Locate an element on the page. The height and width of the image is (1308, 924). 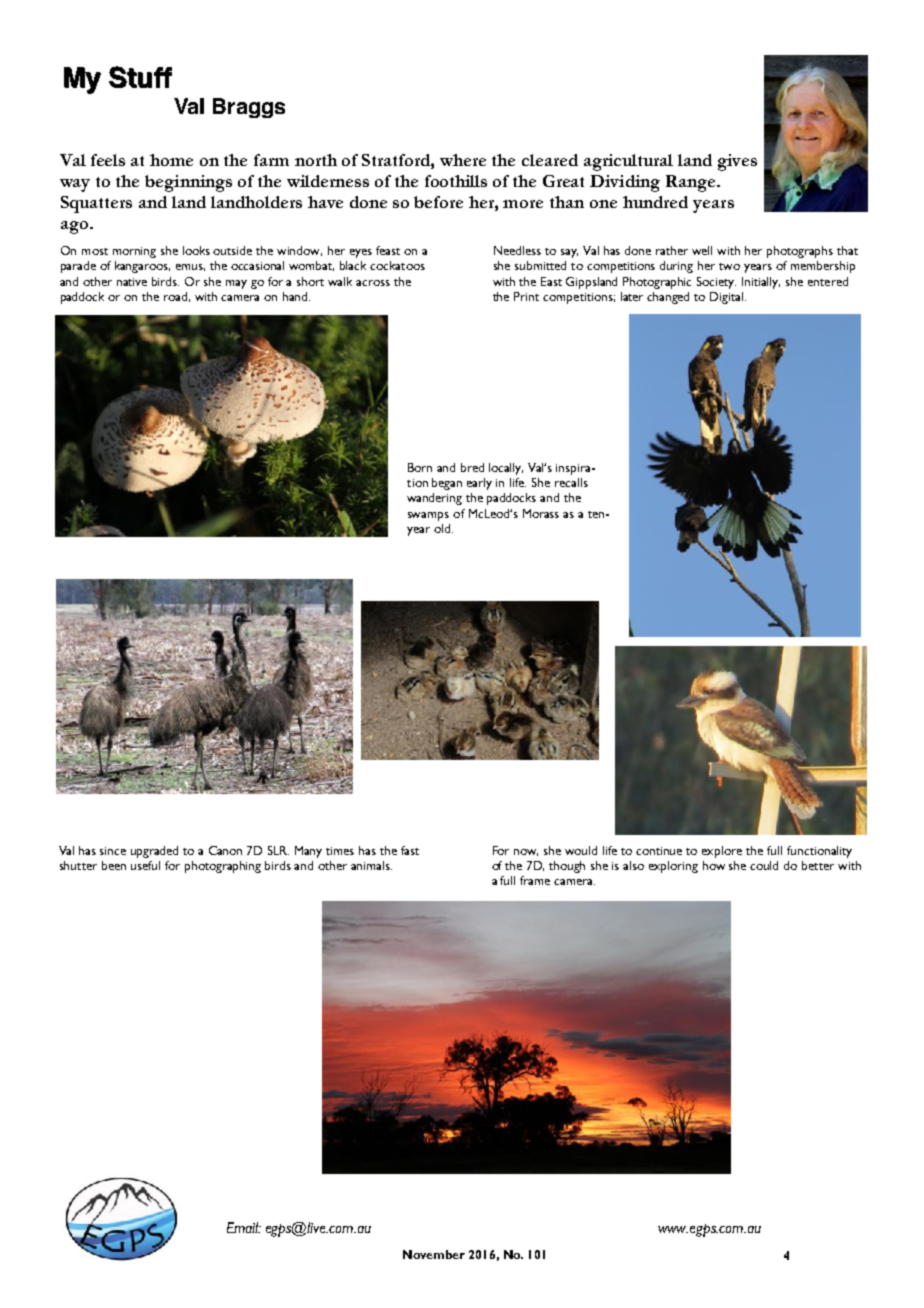
native is located at coordinates (132, 282).
